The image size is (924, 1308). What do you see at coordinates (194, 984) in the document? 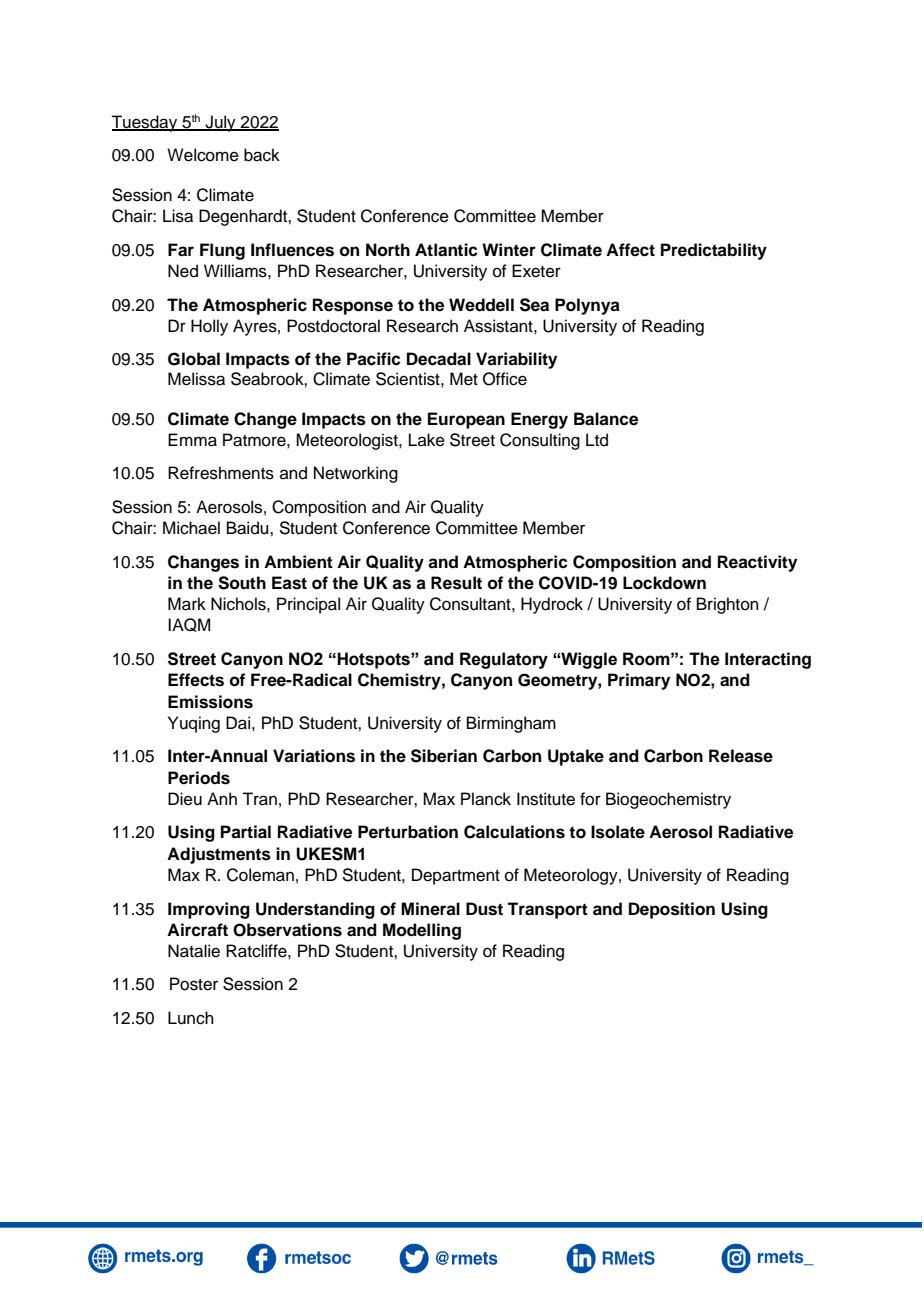
I see `Poster` at bounding box center [194, 984].
